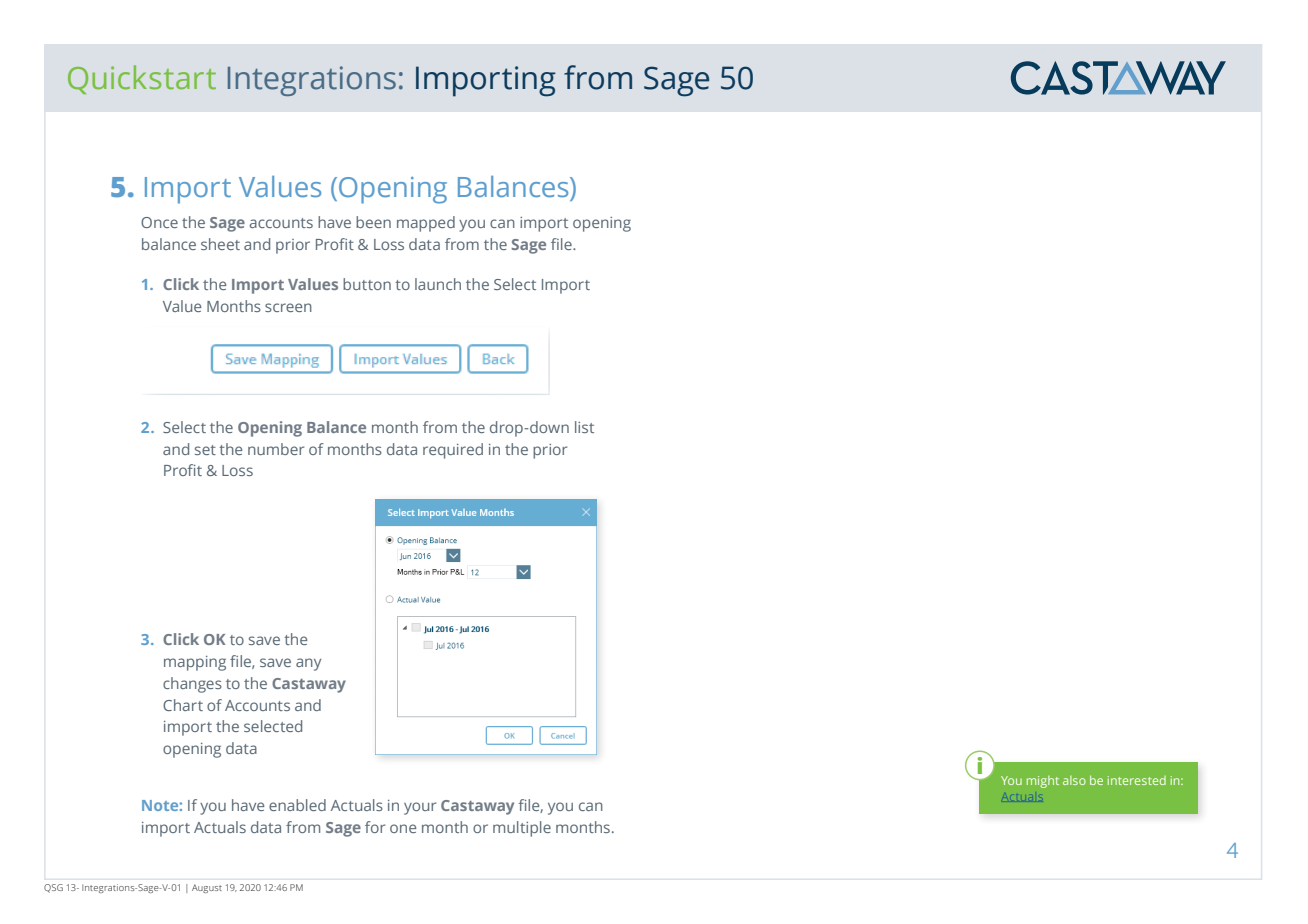  What do you see at coordinates (276, 449) in the screenshot?
I see `number` at bounding box center [276, 449].
